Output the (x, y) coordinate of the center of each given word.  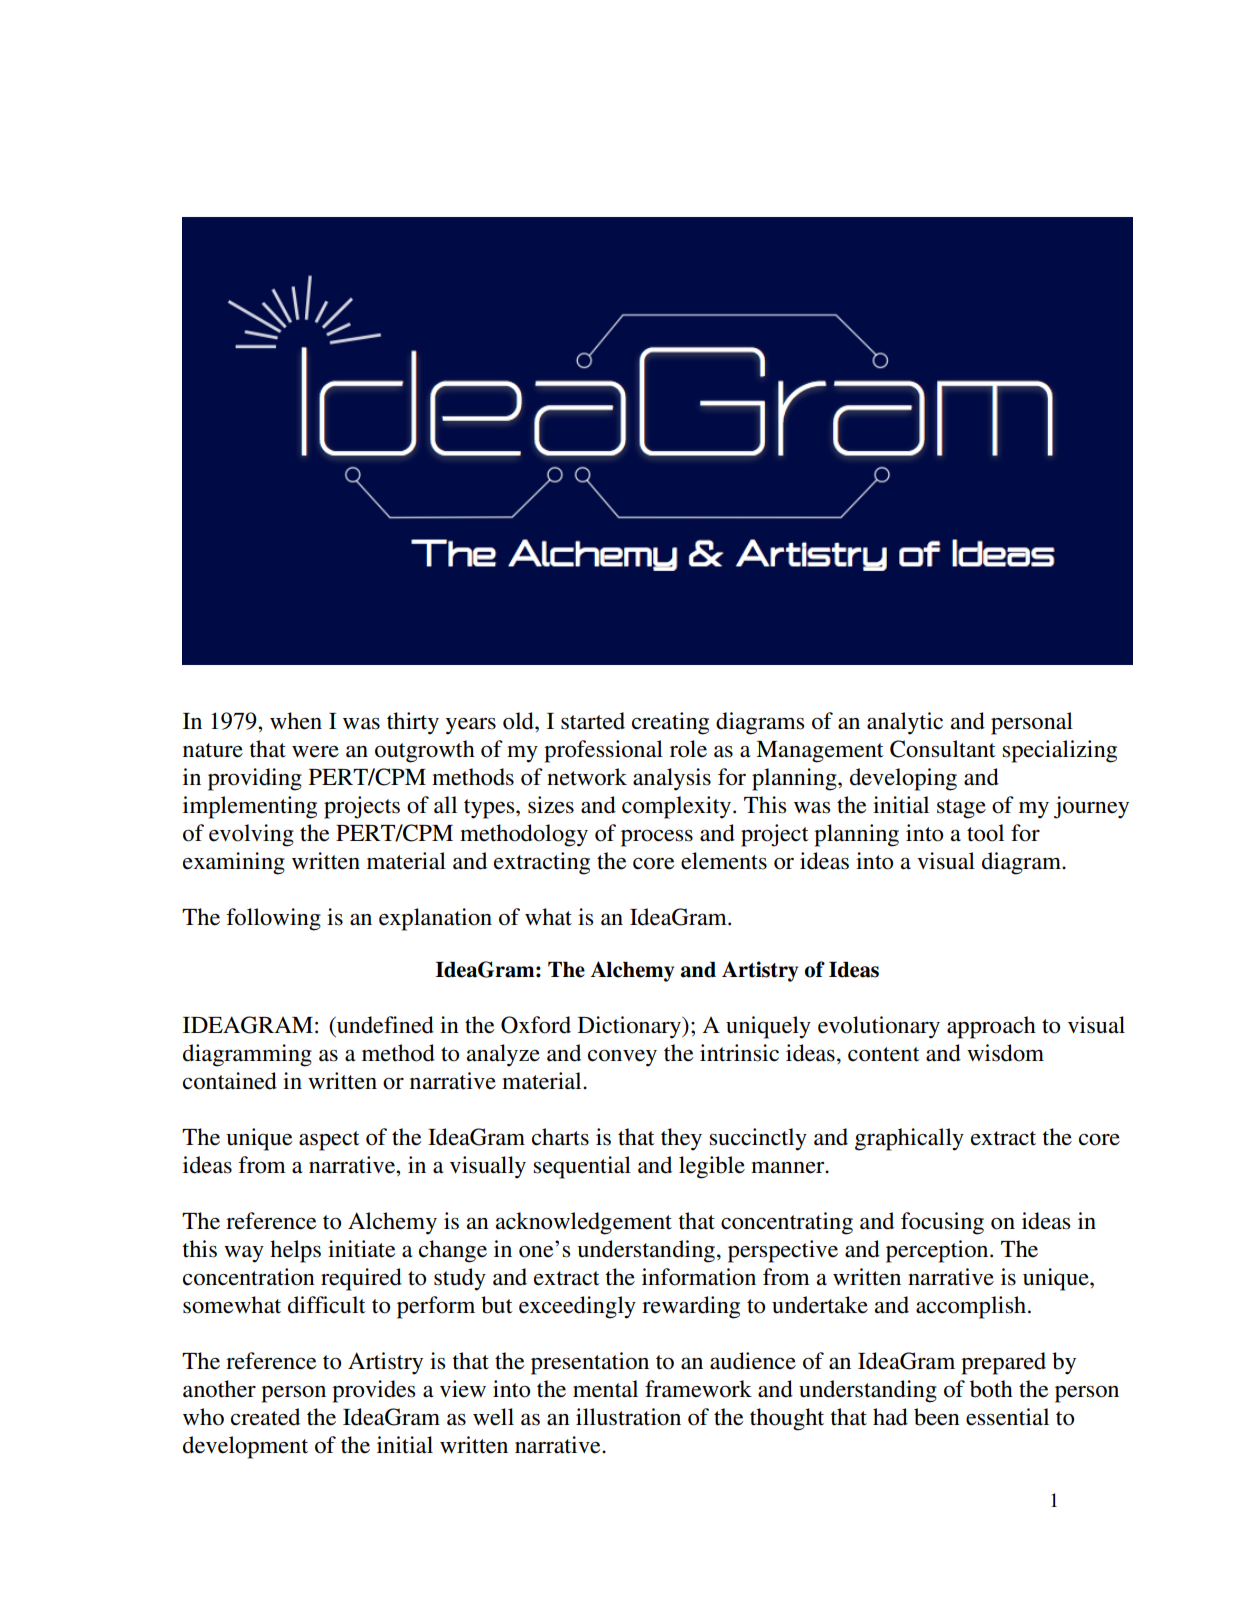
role (688, 749)
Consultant (943, 749)
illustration (628, 1417)
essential (1007, 1417)
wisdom (1005, 1053)
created (265, 1417)
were (315, 752)
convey (622, 1058)
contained (230, 1081)
